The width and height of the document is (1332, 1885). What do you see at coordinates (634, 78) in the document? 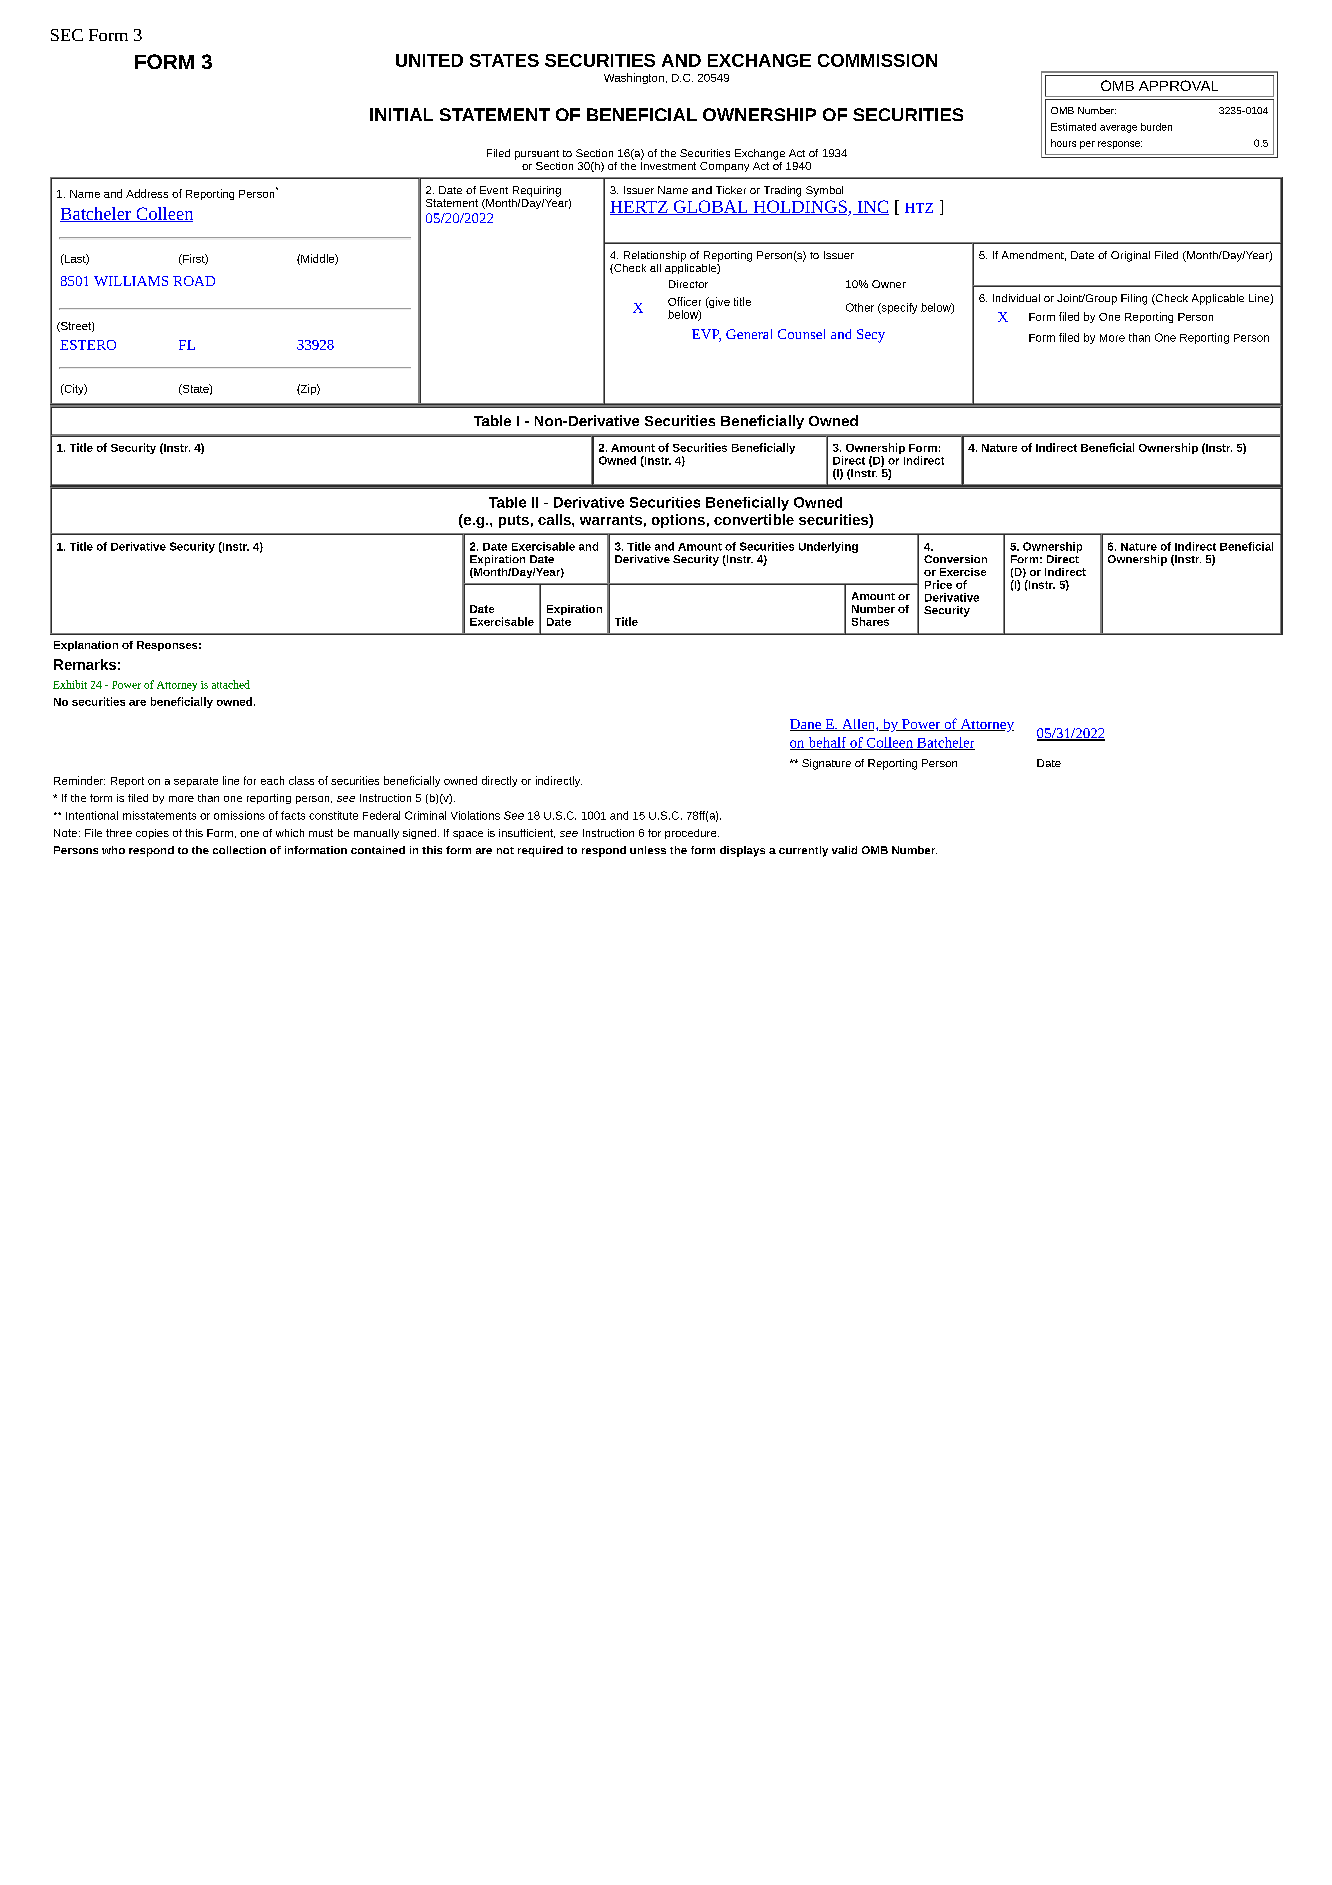
I see `Washington` at bounding box center [634, 78].
